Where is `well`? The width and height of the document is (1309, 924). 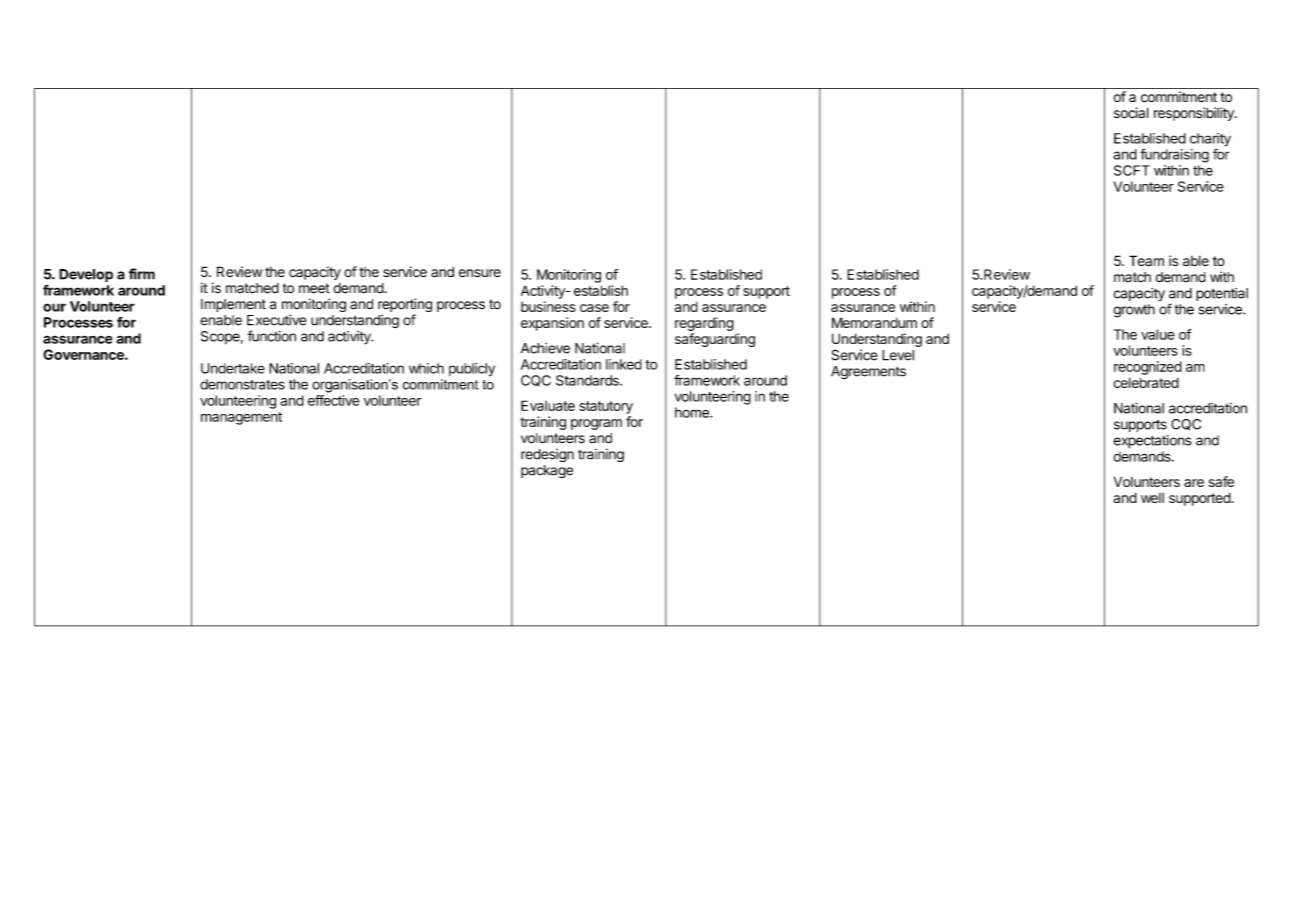
well is located at coordinates (1152, 498).
